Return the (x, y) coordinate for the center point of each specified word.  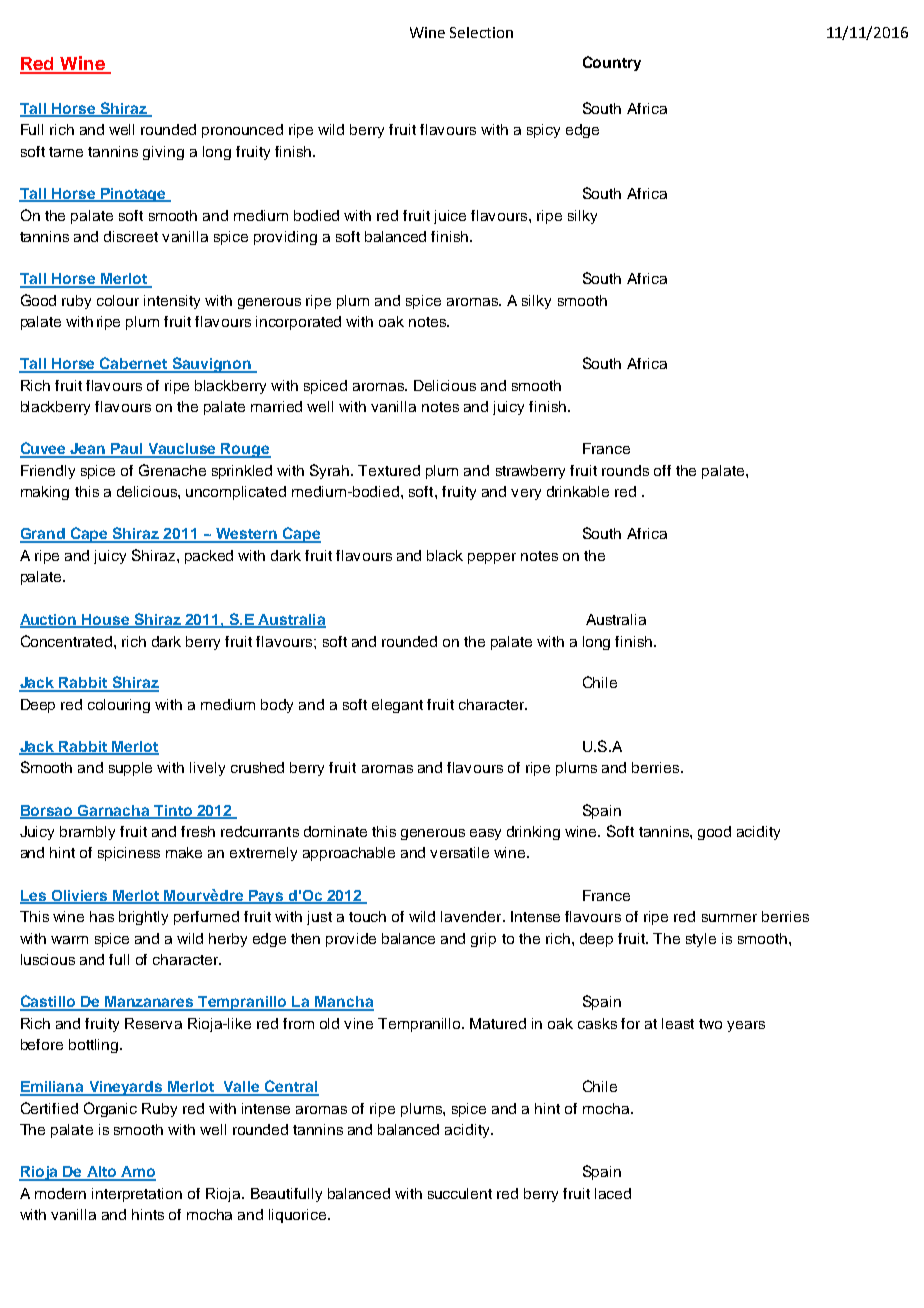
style (701, 940)
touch (367, 916)
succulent (460, 1193)
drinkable (578, 491)
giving (163, 153)
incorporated (298, 323)
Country (612, 63)
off (662, 470)
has (102, 916)
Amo (137, 1173)
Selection (481, 32)
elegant (397, 706)
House (106, 620)
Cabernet (134, 364)
